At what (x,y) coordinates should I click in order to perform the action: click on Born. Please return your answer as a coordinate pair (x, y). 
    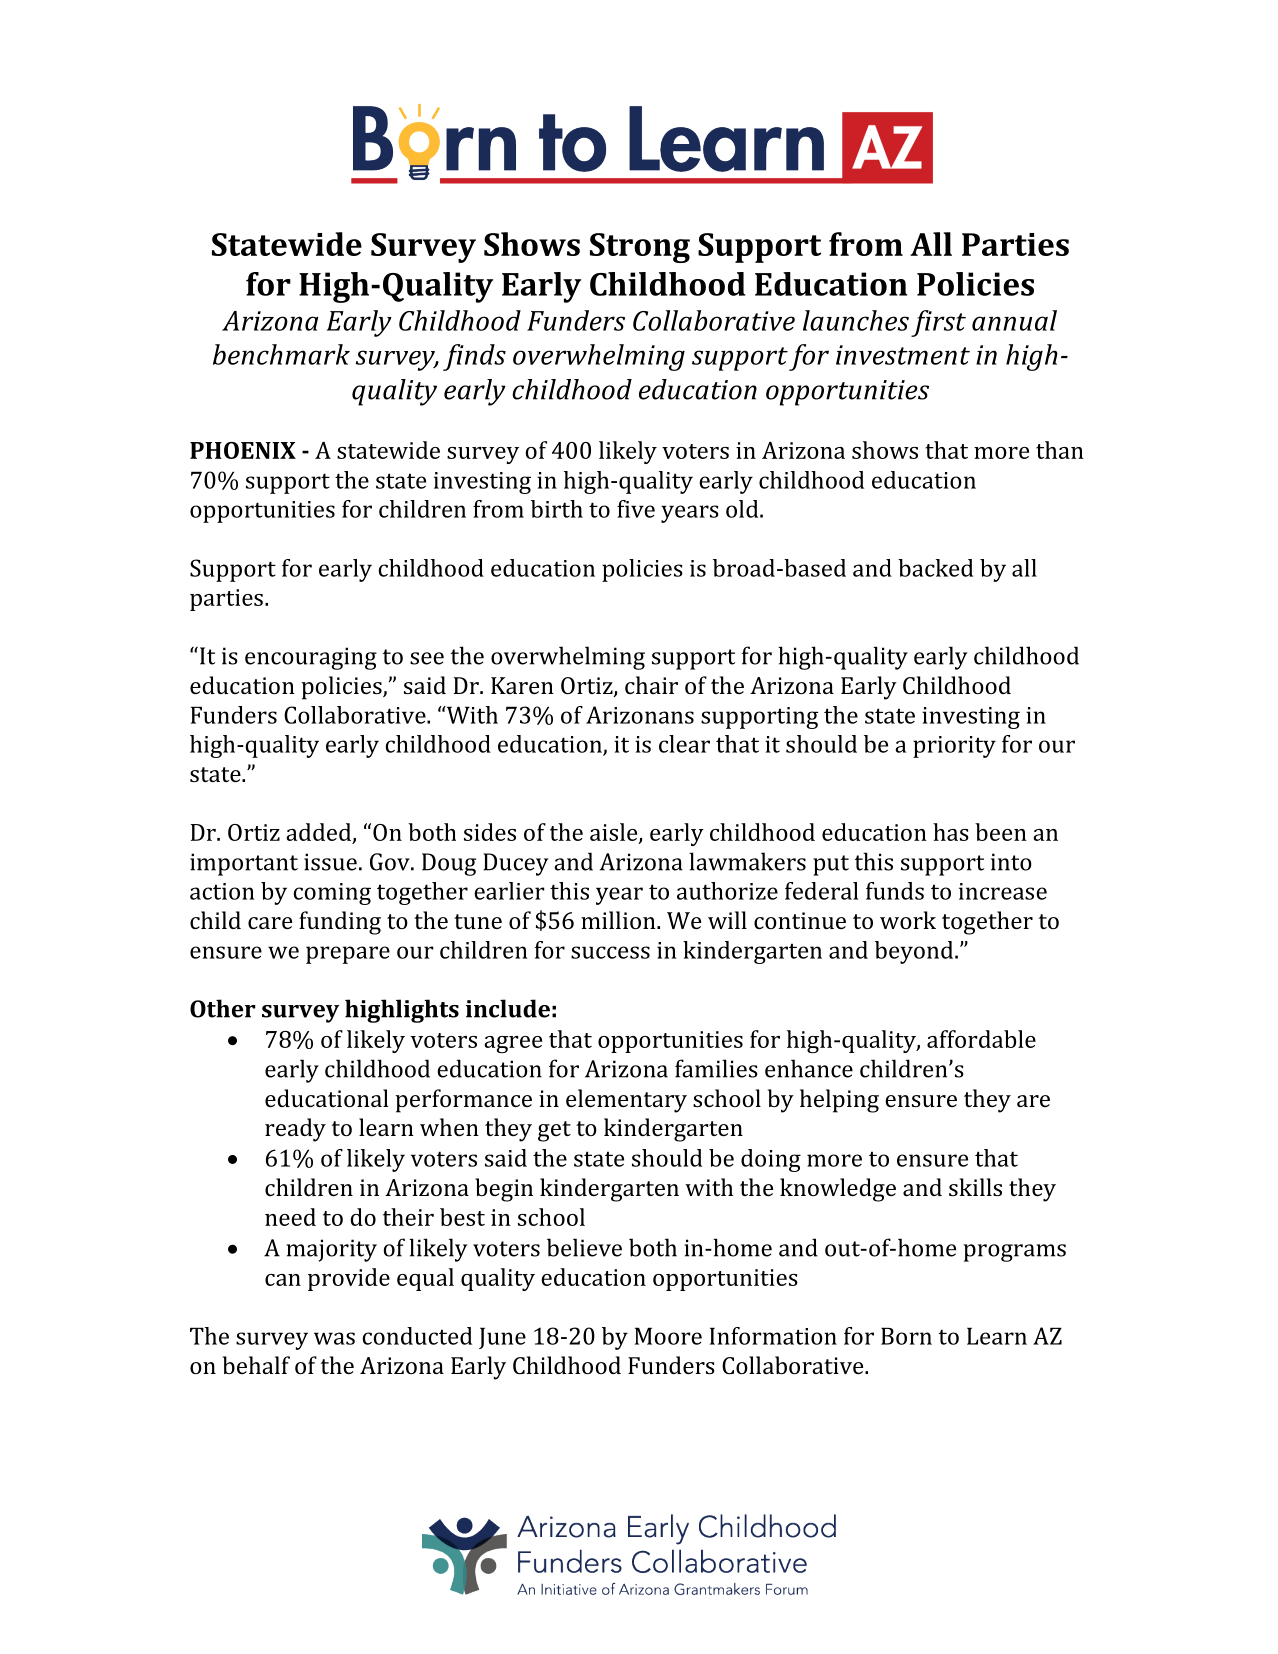
    Looking at the image, I should click on (906, 1336).
